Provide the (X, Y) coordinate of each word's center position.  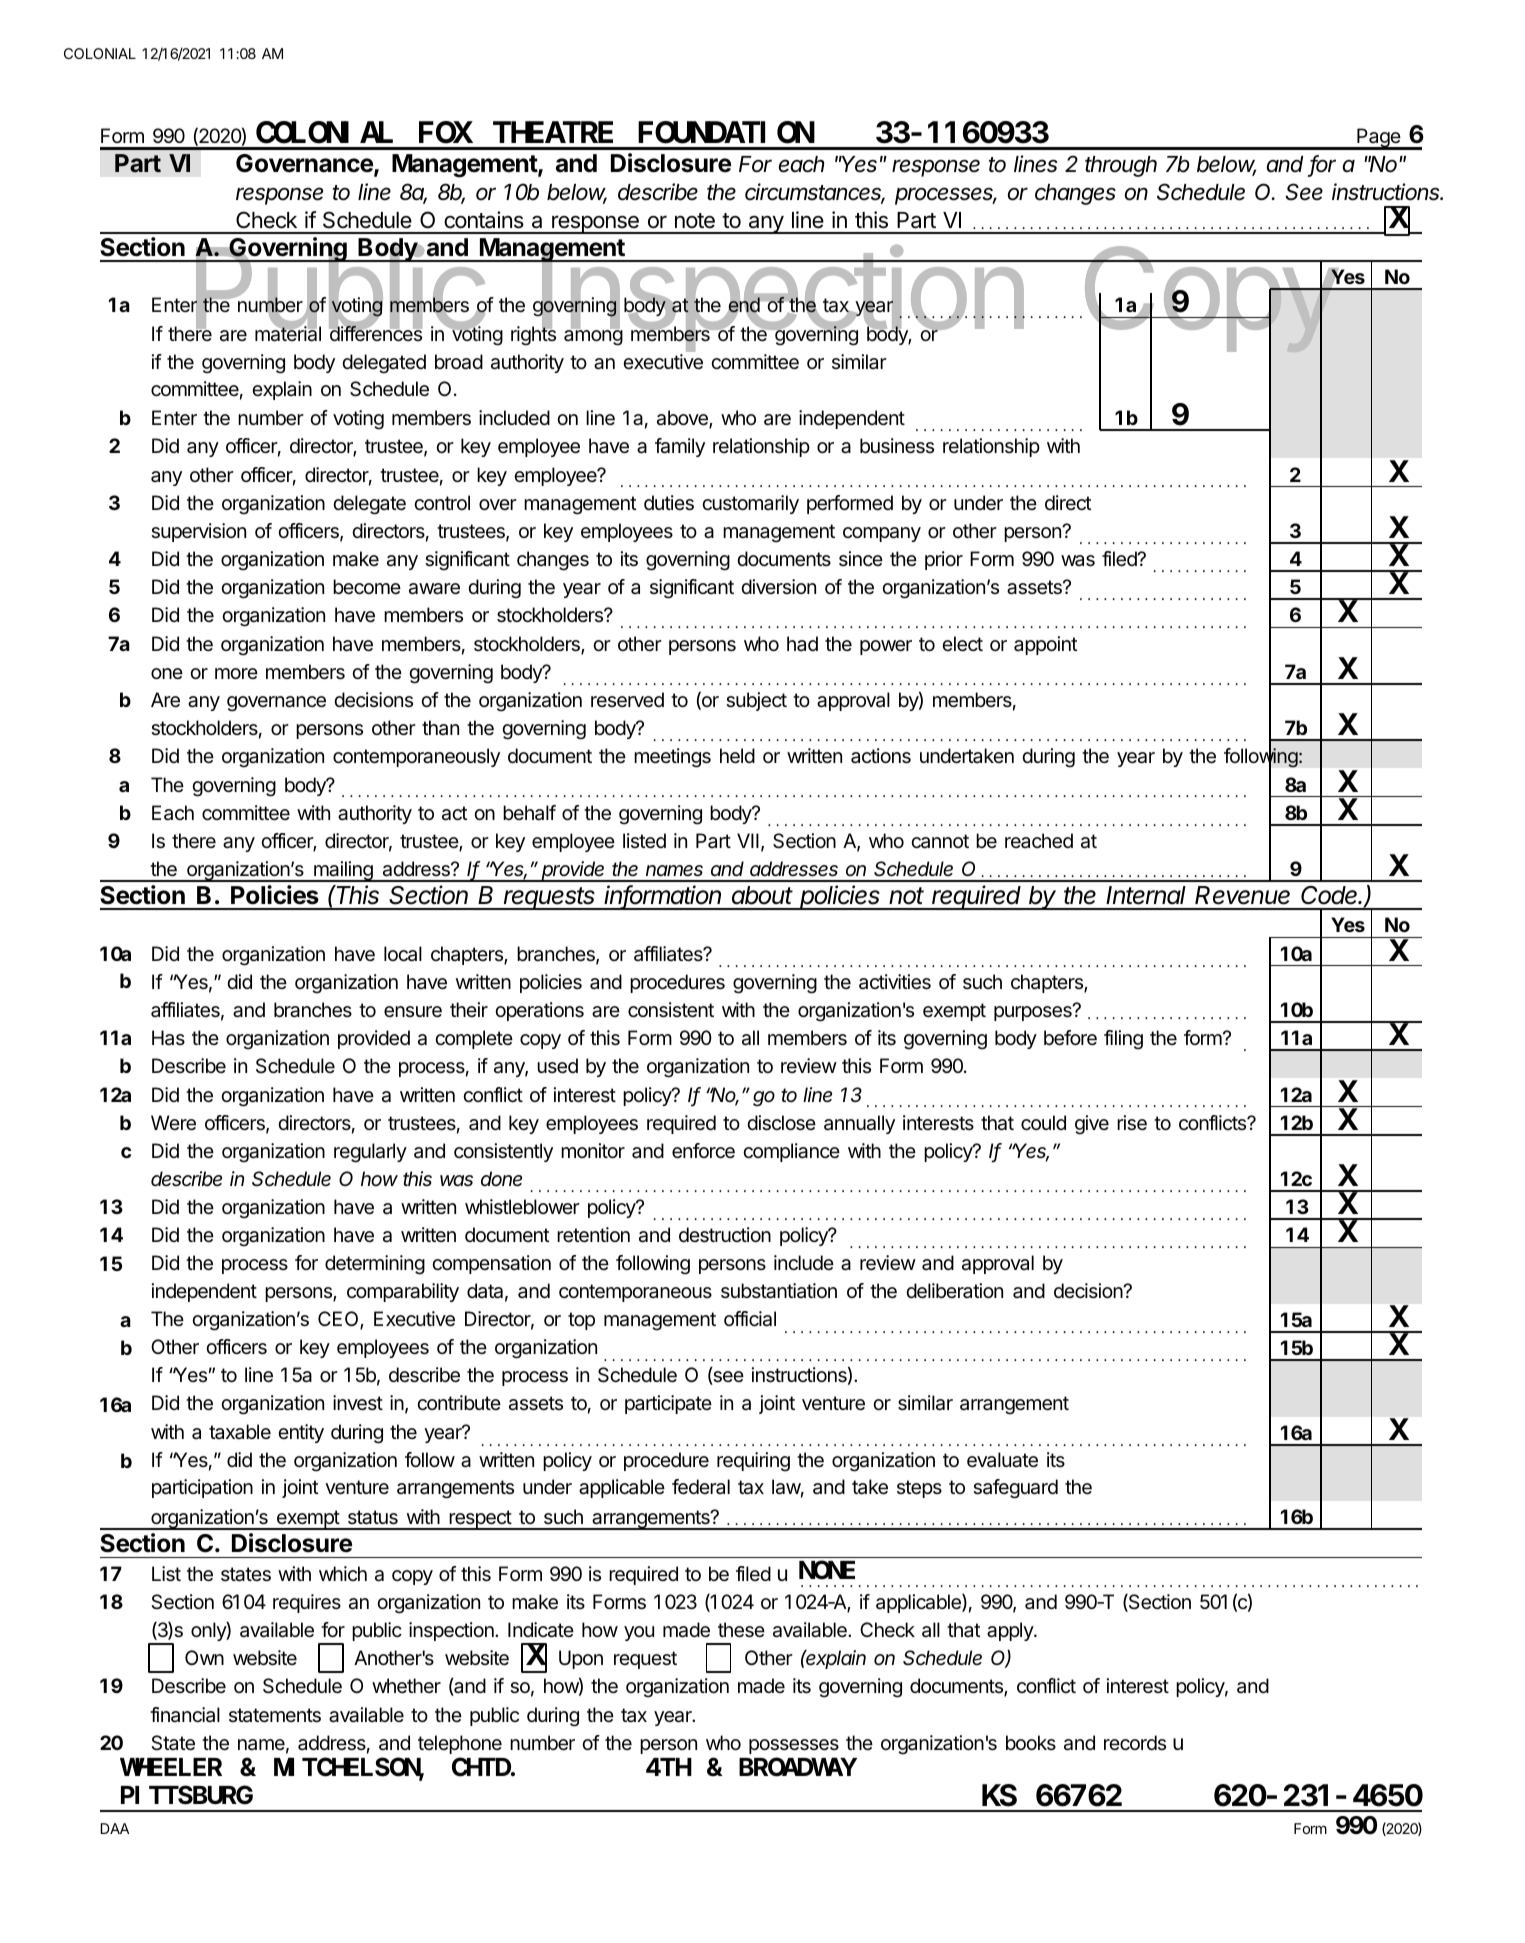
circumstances (815, 193)
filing (1123, 1040)
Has (168, 1038)
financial (185, 1715)
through (1121, 166)
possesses (794, 1746)
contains (484, 220)
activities (895, 982)
